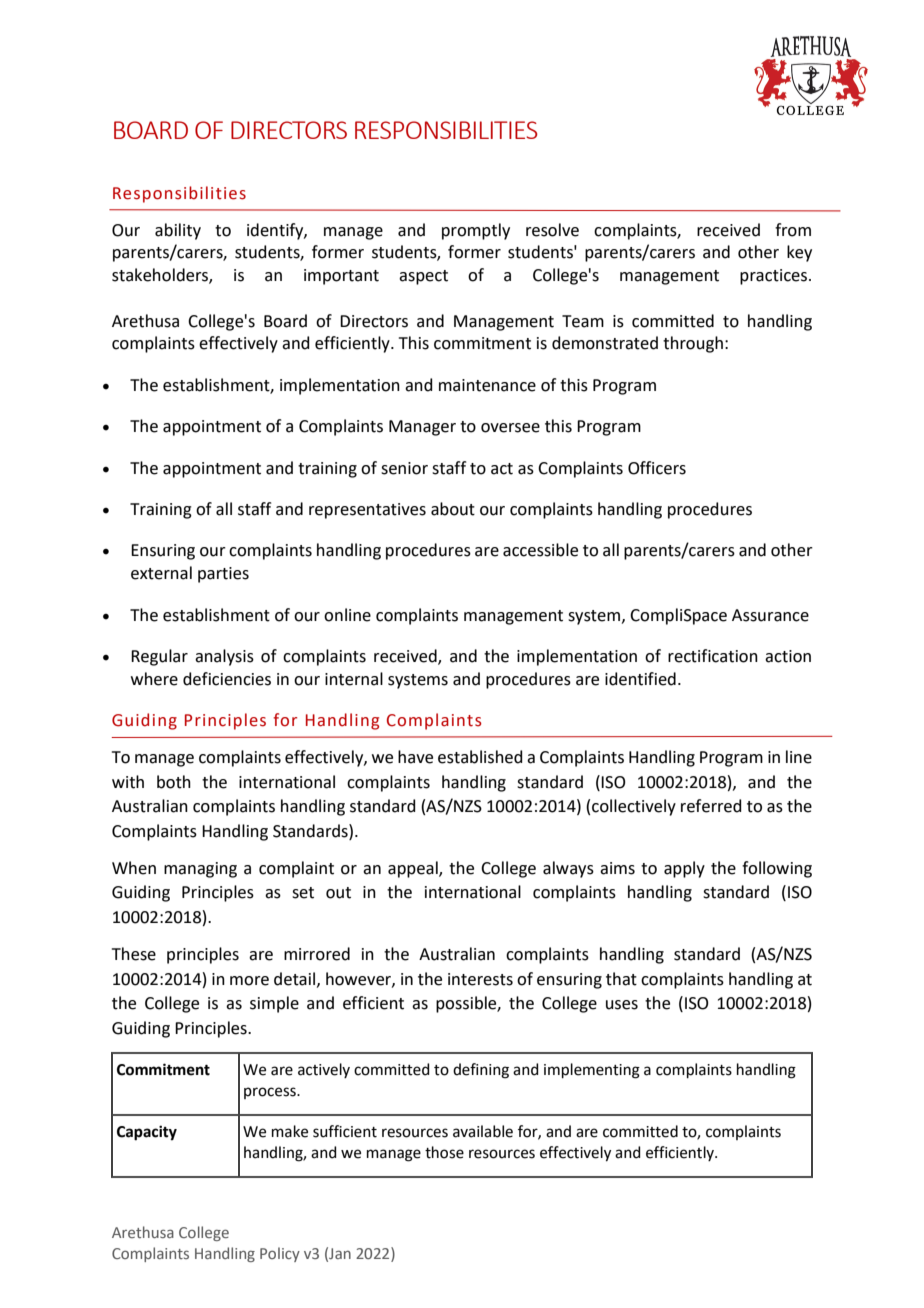  I want to click on appeal, so click(414, 869).
